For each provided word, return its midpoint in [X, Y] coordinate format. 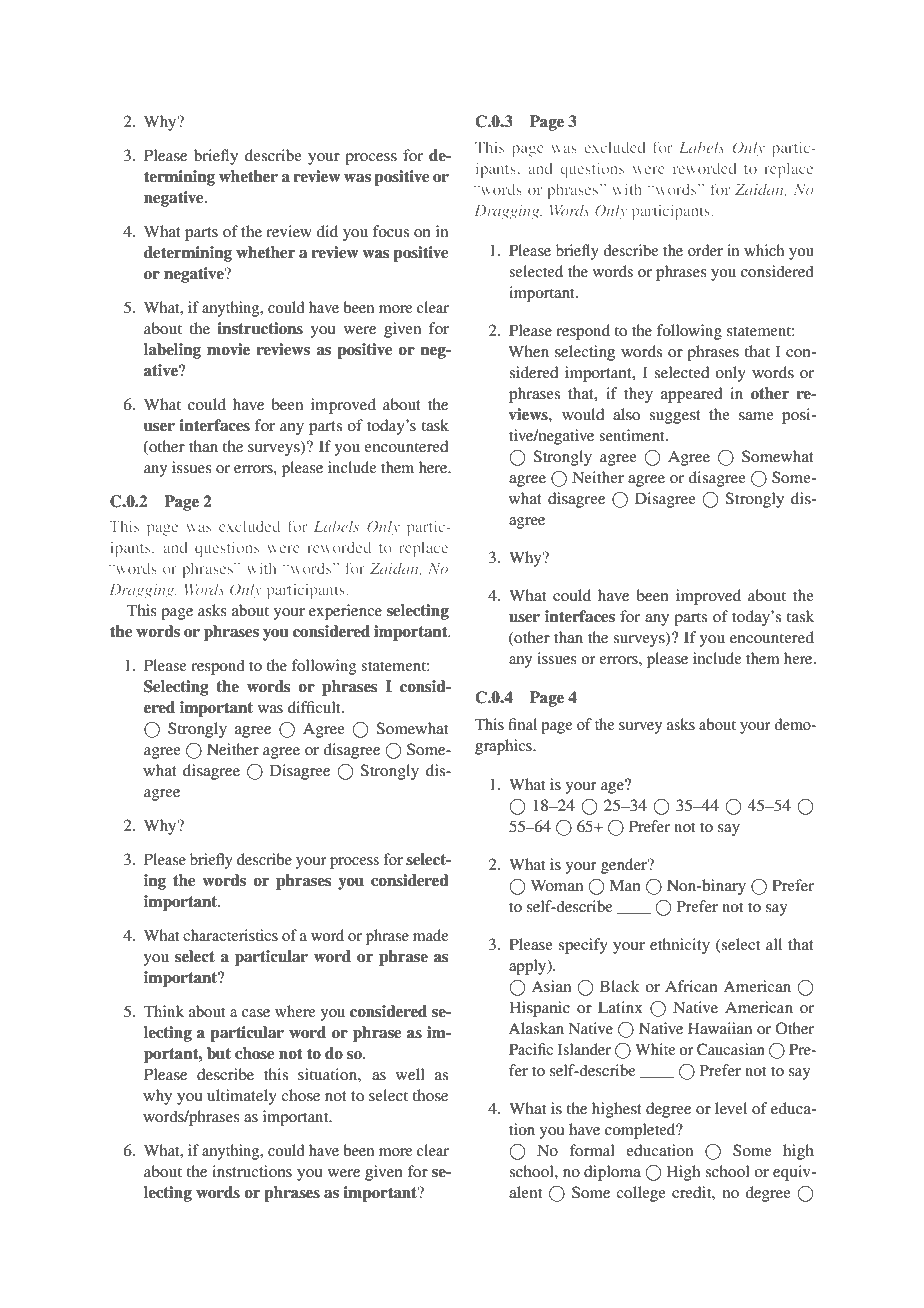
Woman [557, 885]
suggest [675, 417]
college [641, 1194]
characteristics [230, 935]
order [705, 250]
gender [625, 866]
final [522, 724]
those [430, 1095]
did [327, 231]
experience [345, 612]
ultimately [242, 1097]
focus [391, 231]
